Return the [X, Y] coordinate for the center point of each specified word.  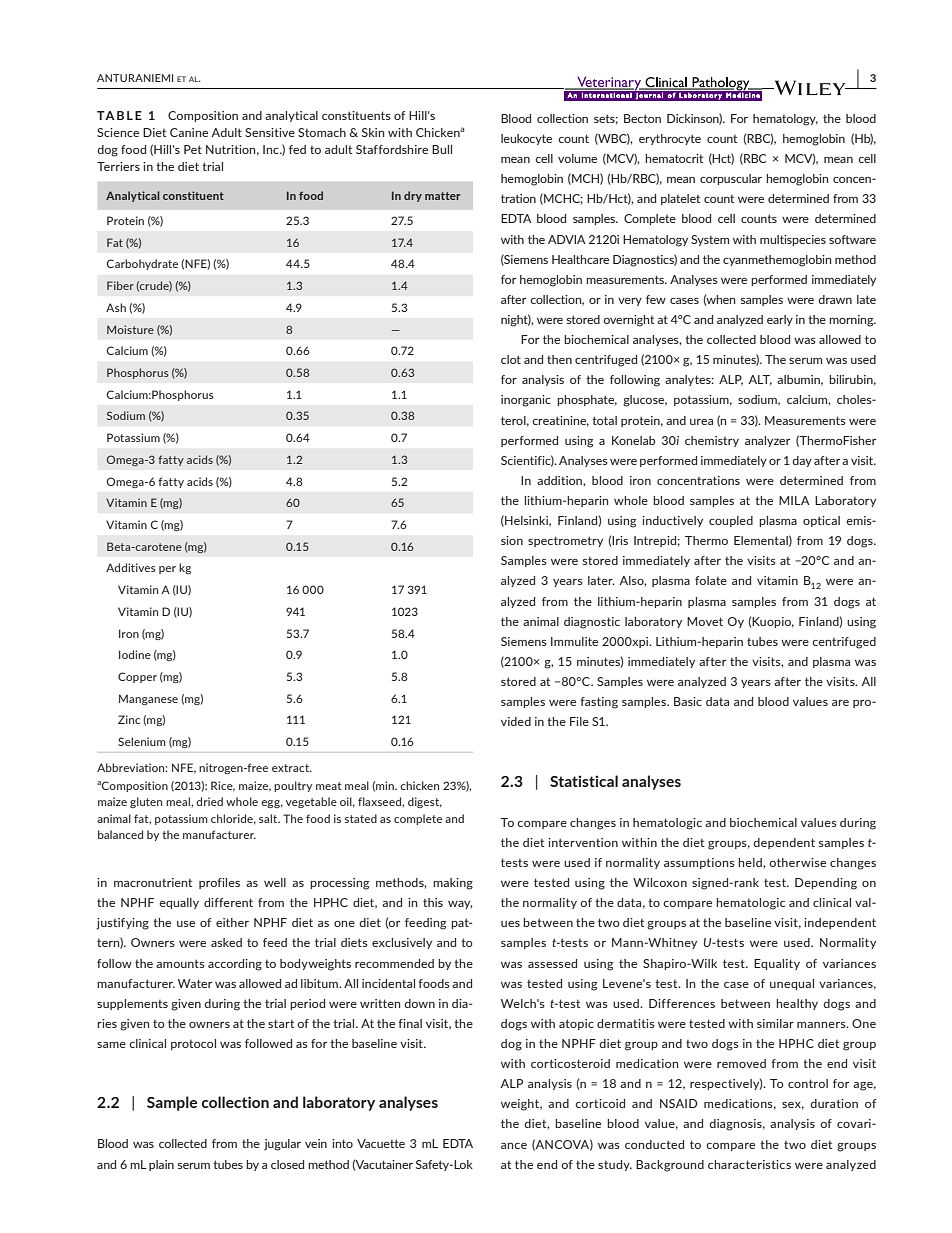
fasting [599, 703]
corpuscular [731, 179]
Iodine [135, 654]
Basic [688, 701]
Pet [193, 149]
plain [161, 1165]
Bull [442, 149]
